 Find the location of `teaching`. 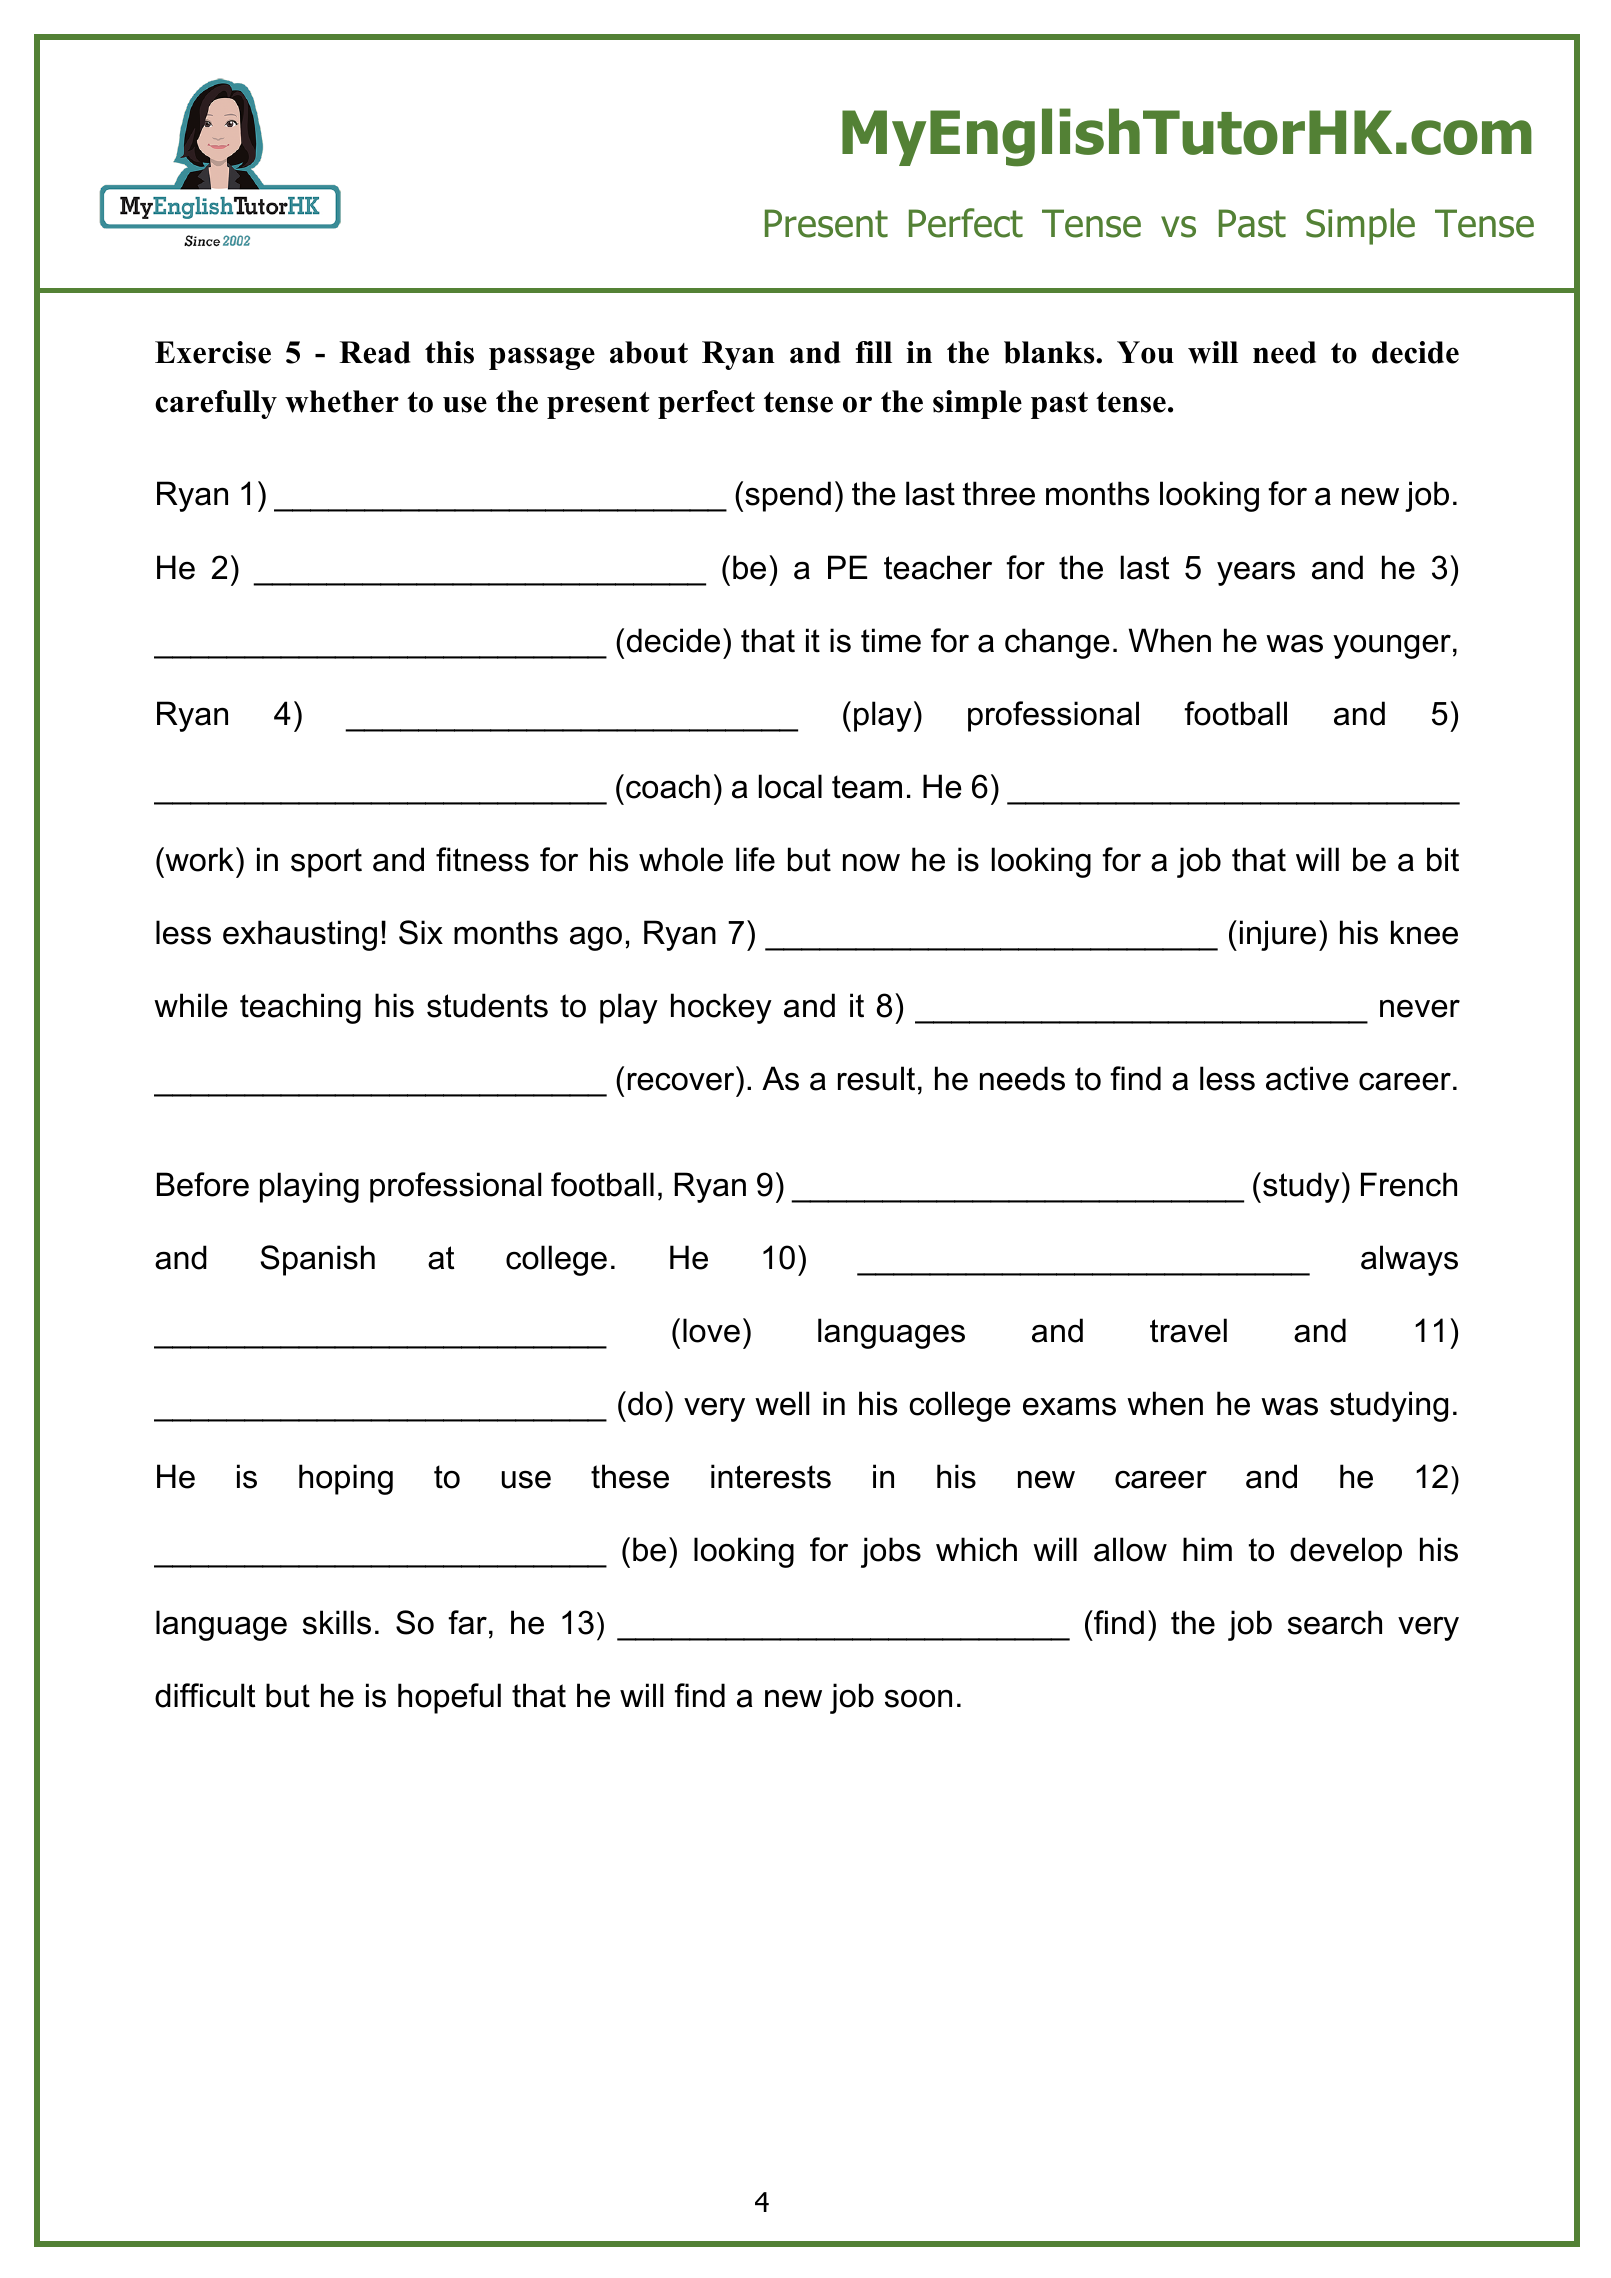

teaching is located at coordinates (300, 1008).
